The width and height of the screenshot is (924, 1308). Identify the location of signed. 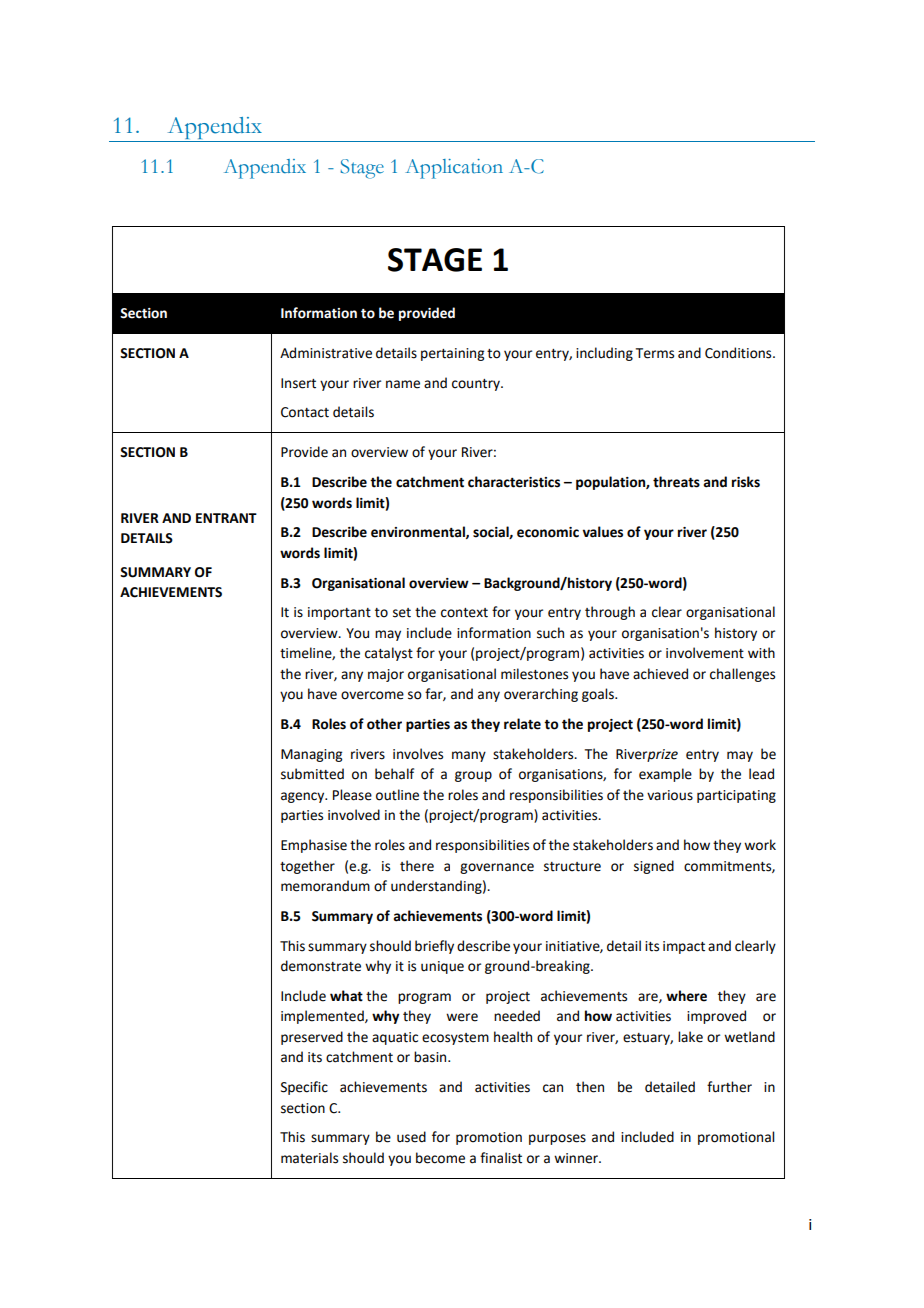
(654, 867).
